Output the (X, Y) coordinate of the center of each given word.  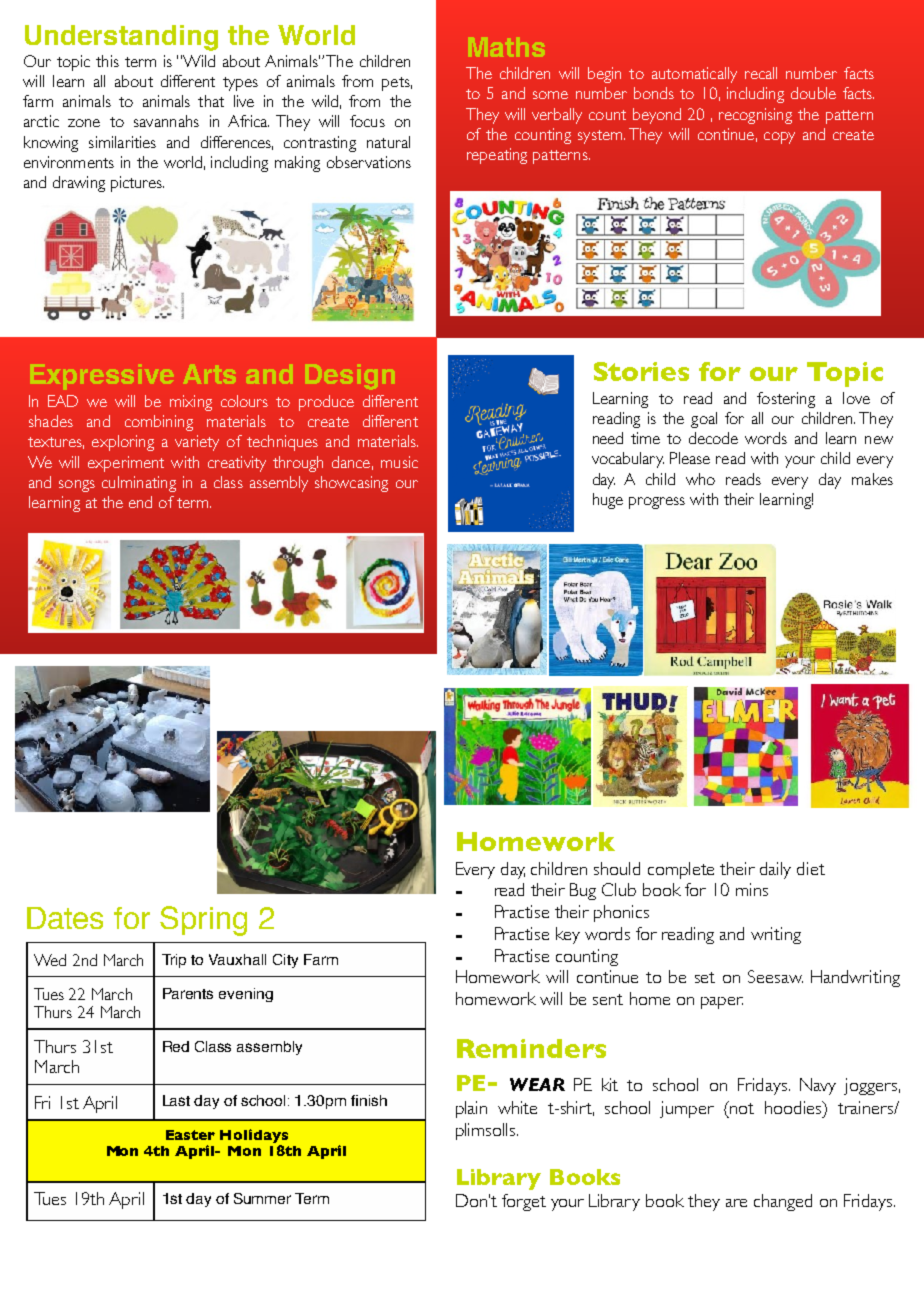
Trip (174, 961)
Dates (65, 918)
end (140, 502)
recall (761, 73)
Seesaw (775, 976)
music (399, 462)
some (550, 95)
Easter (190, 1135)
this (107, 61)
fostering (786, 400)
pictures (137, 184)
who (700, 479)
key (568, 935)
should (617, 868)
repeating (497, 156)
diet (811, 868)
